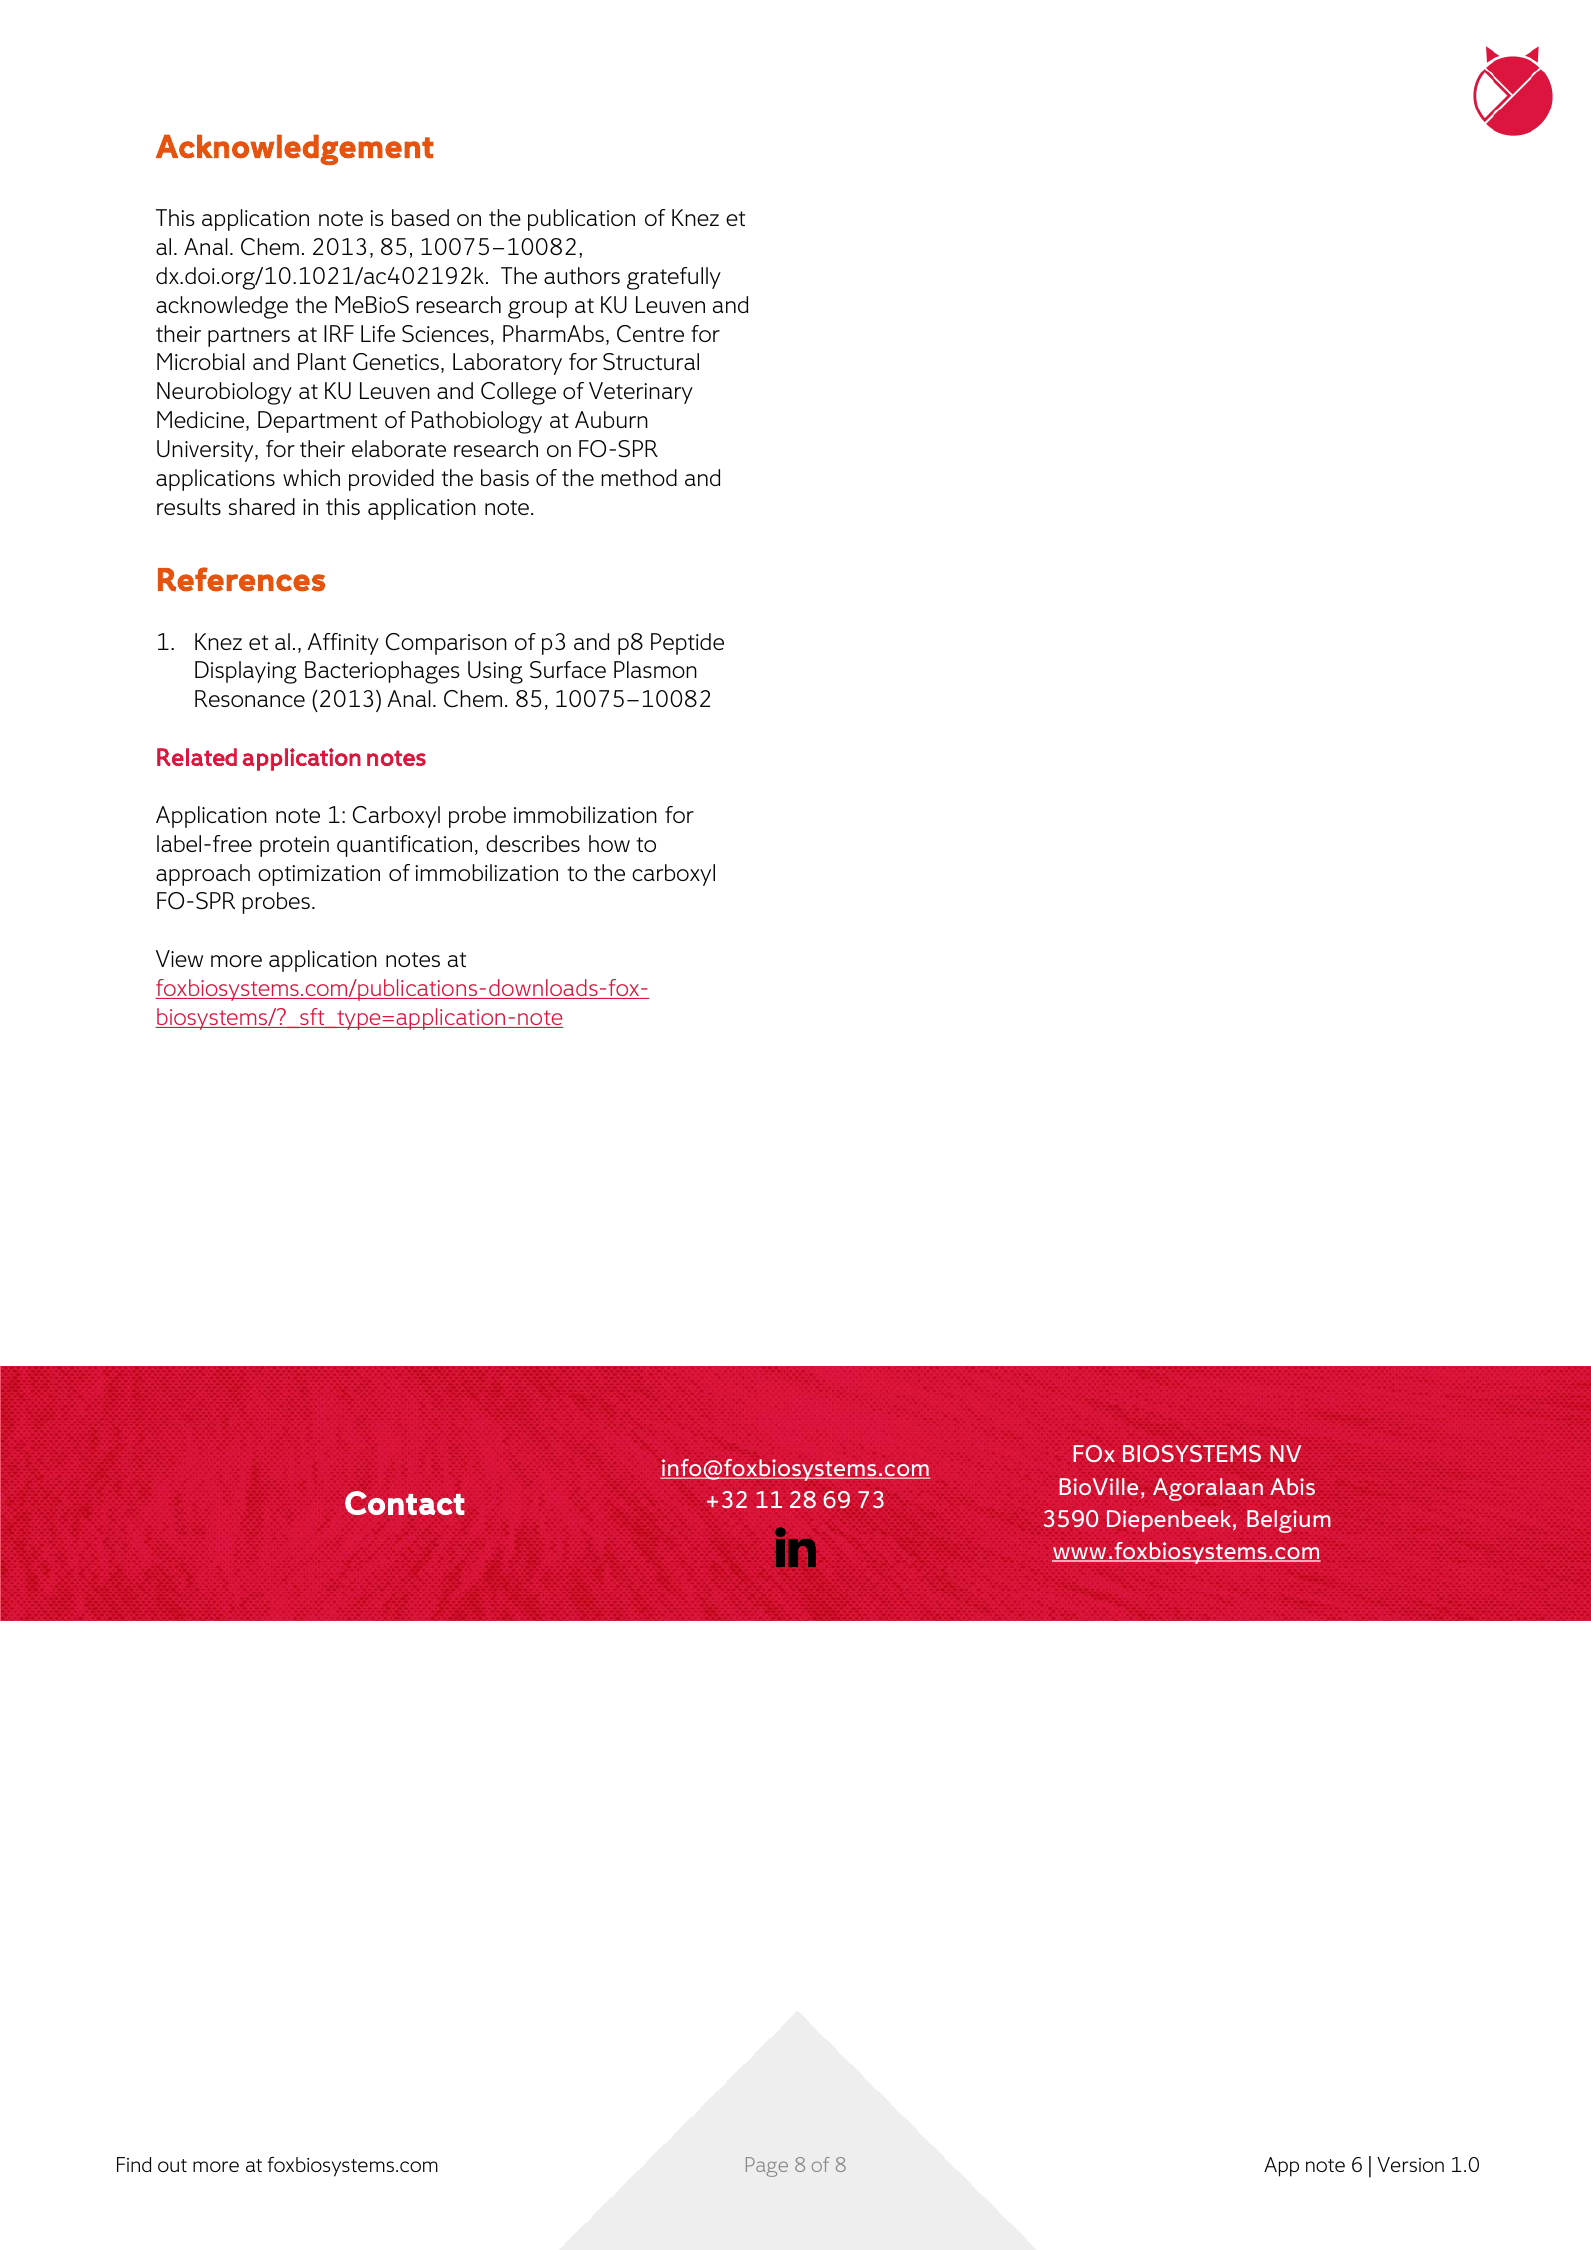 The height and width of the screenshot is (2250, 1591). I want to click on optimization, so click(319, 875).
